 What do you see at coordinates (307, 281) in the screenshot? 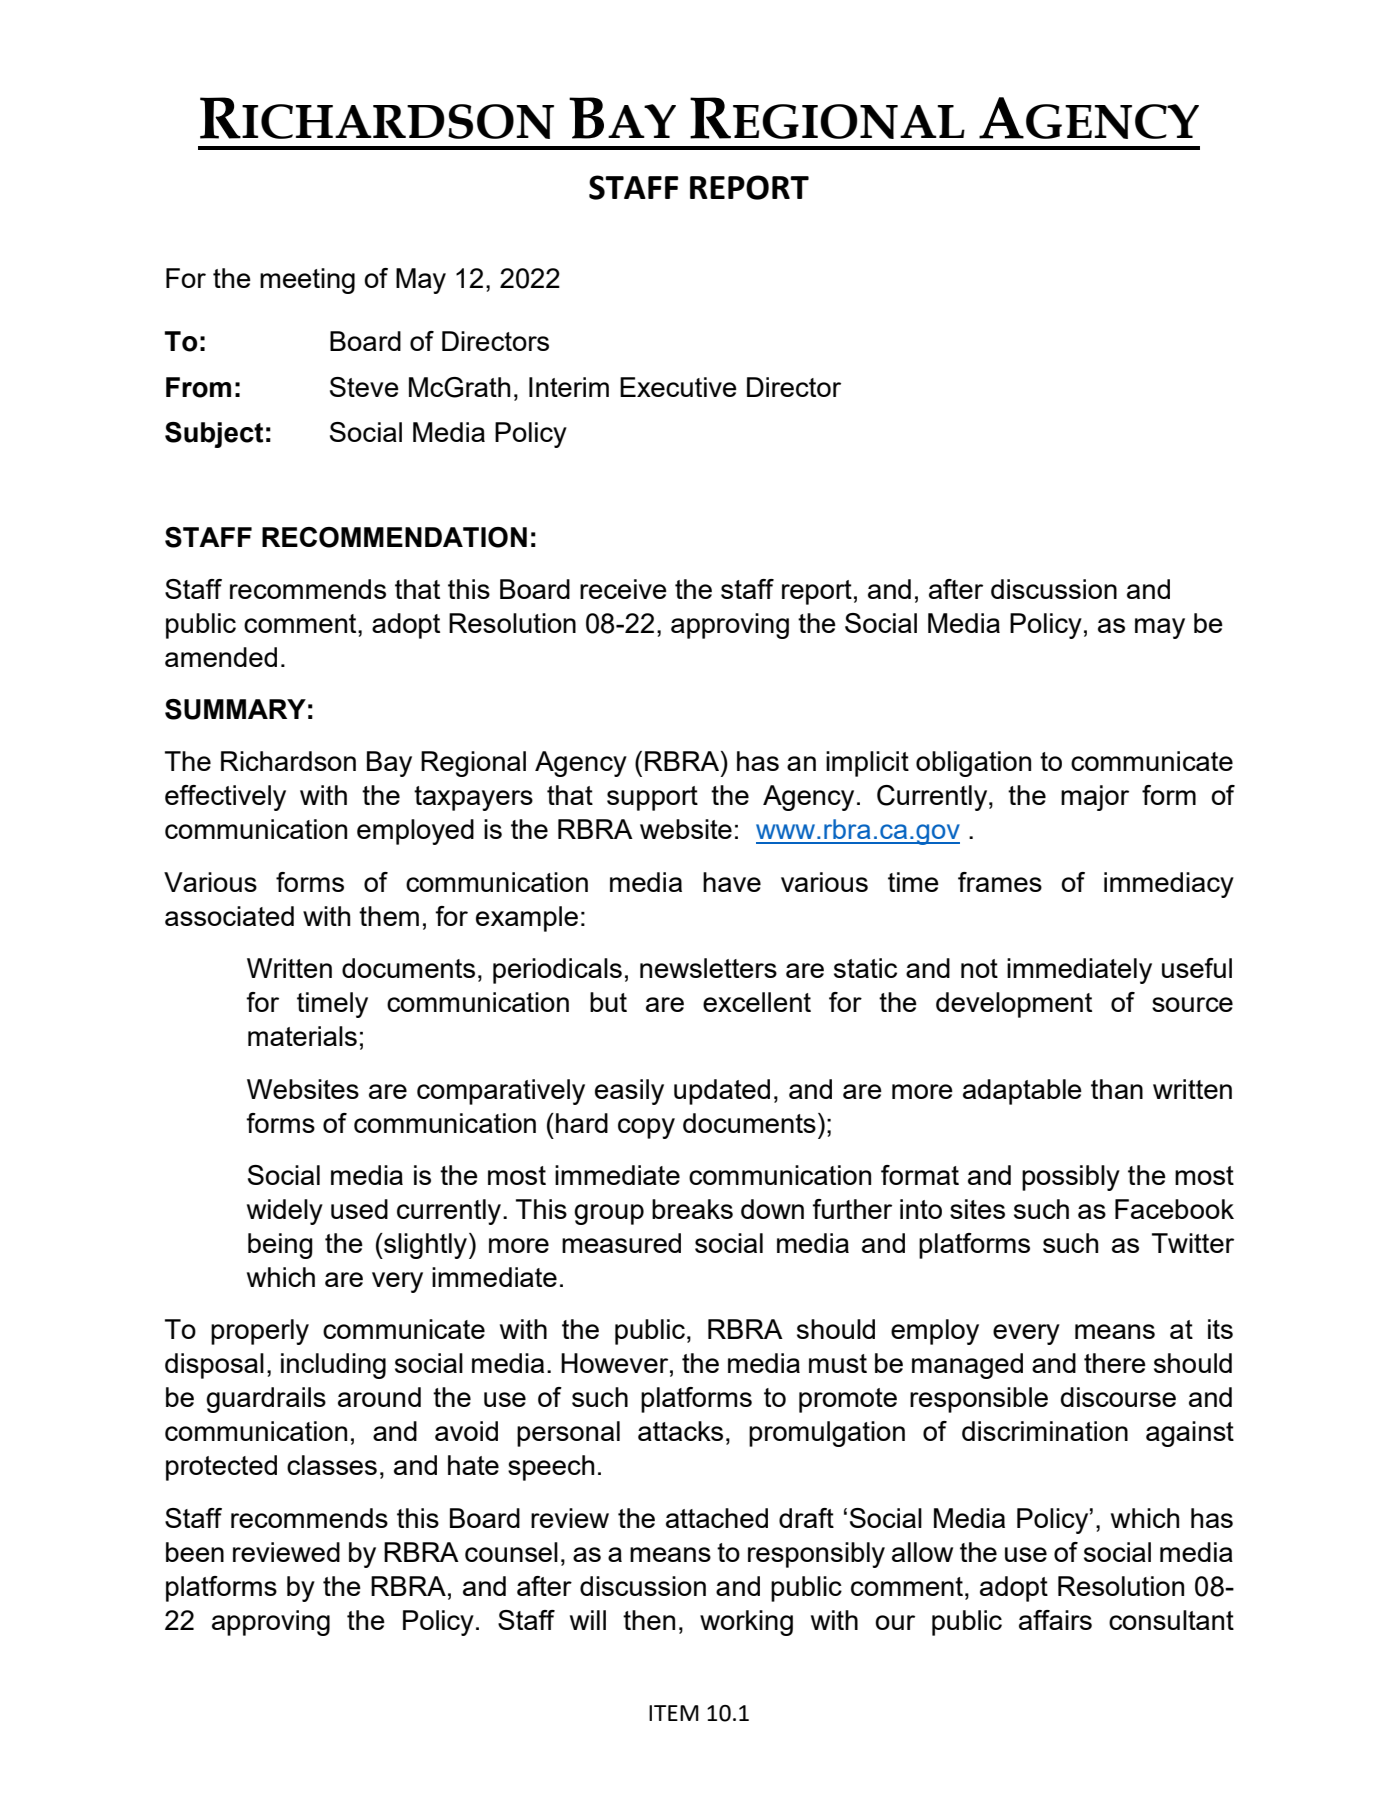
I see `meeting` at bounding box center [307, 281].
